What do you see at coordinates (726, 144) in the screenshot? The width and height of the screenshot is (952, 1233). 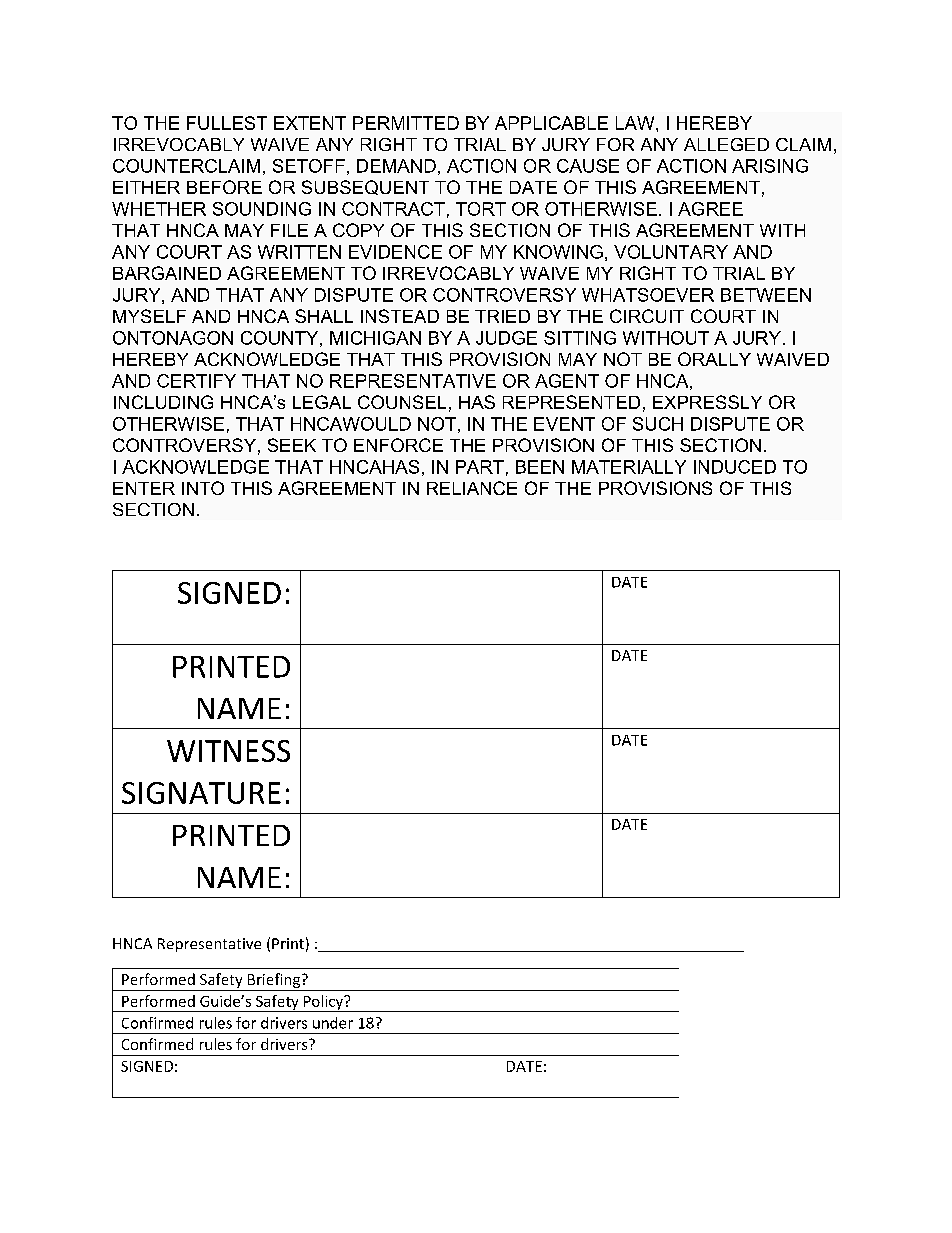 I see `ALLEGED` at bounding box center [726, 144].
